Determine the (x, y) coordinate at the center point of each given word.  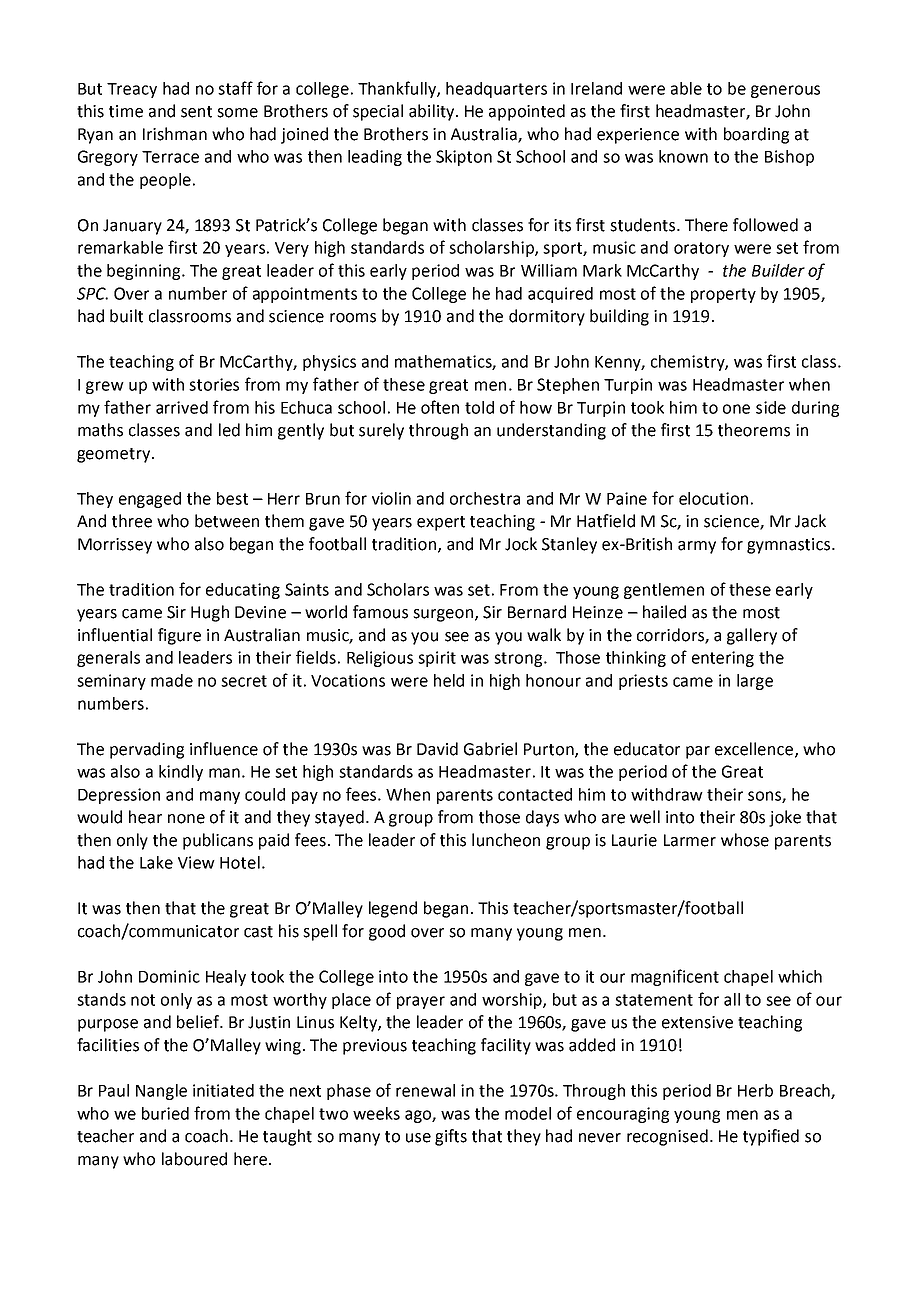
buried (165, 1113)
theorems (754, 430)
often (440, 407)
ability (433, 112)
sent (196, 112)
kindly (181, 773)
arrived (182, 407)
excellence (755, 749)
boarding (756, 135)
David (437, 749)
